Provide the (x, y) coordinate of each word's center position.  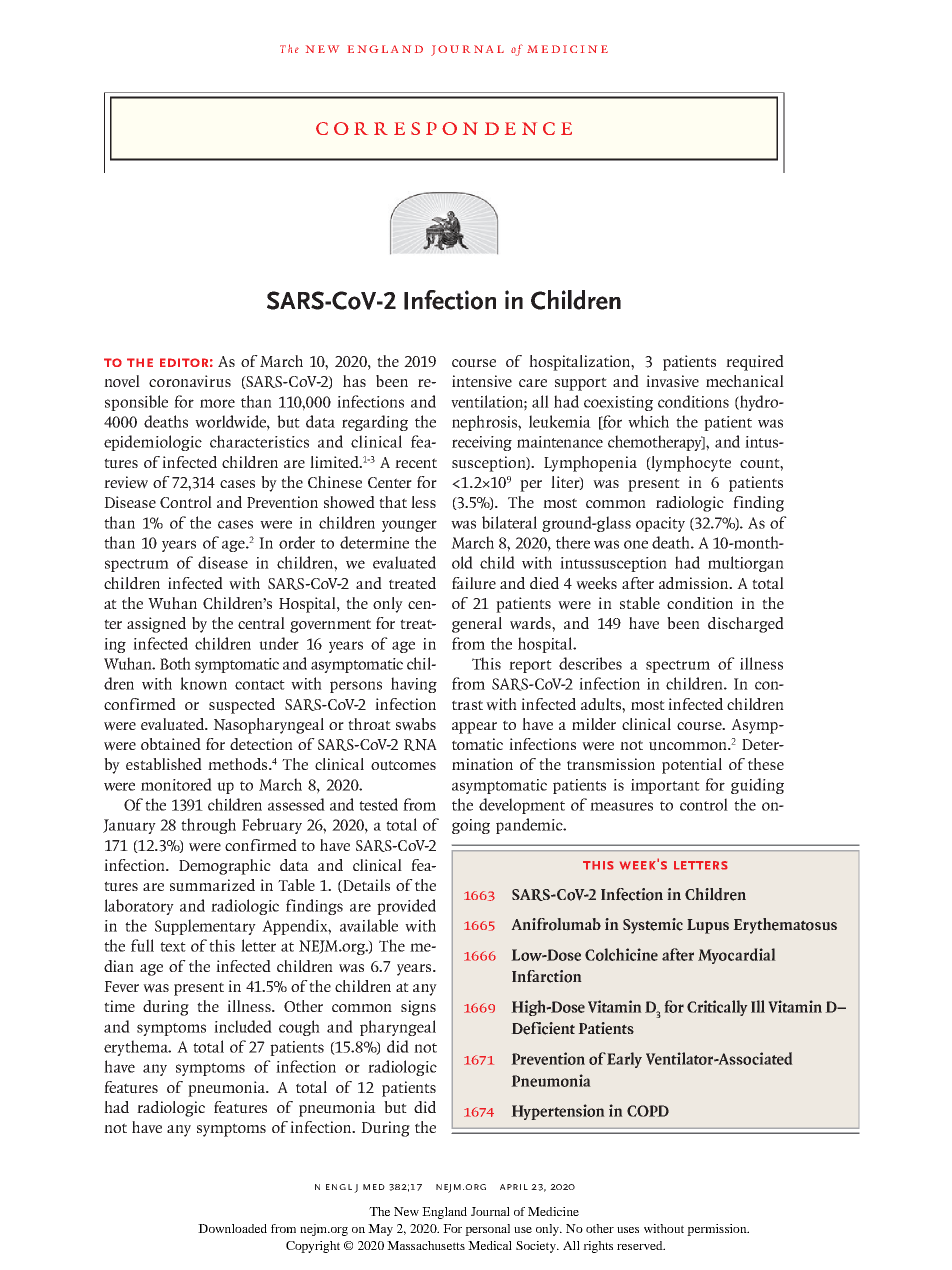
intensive (482, 381)
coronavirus (190, 381)
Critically (717, 1008)
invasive (672, 381)
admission (695, 583)
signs (418, 1008)
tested (378, 804)
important (665, 786)
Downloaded (232, 1228)
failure (474, 583)
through (208, 826)
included (243, 1026)
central (261, 623)
